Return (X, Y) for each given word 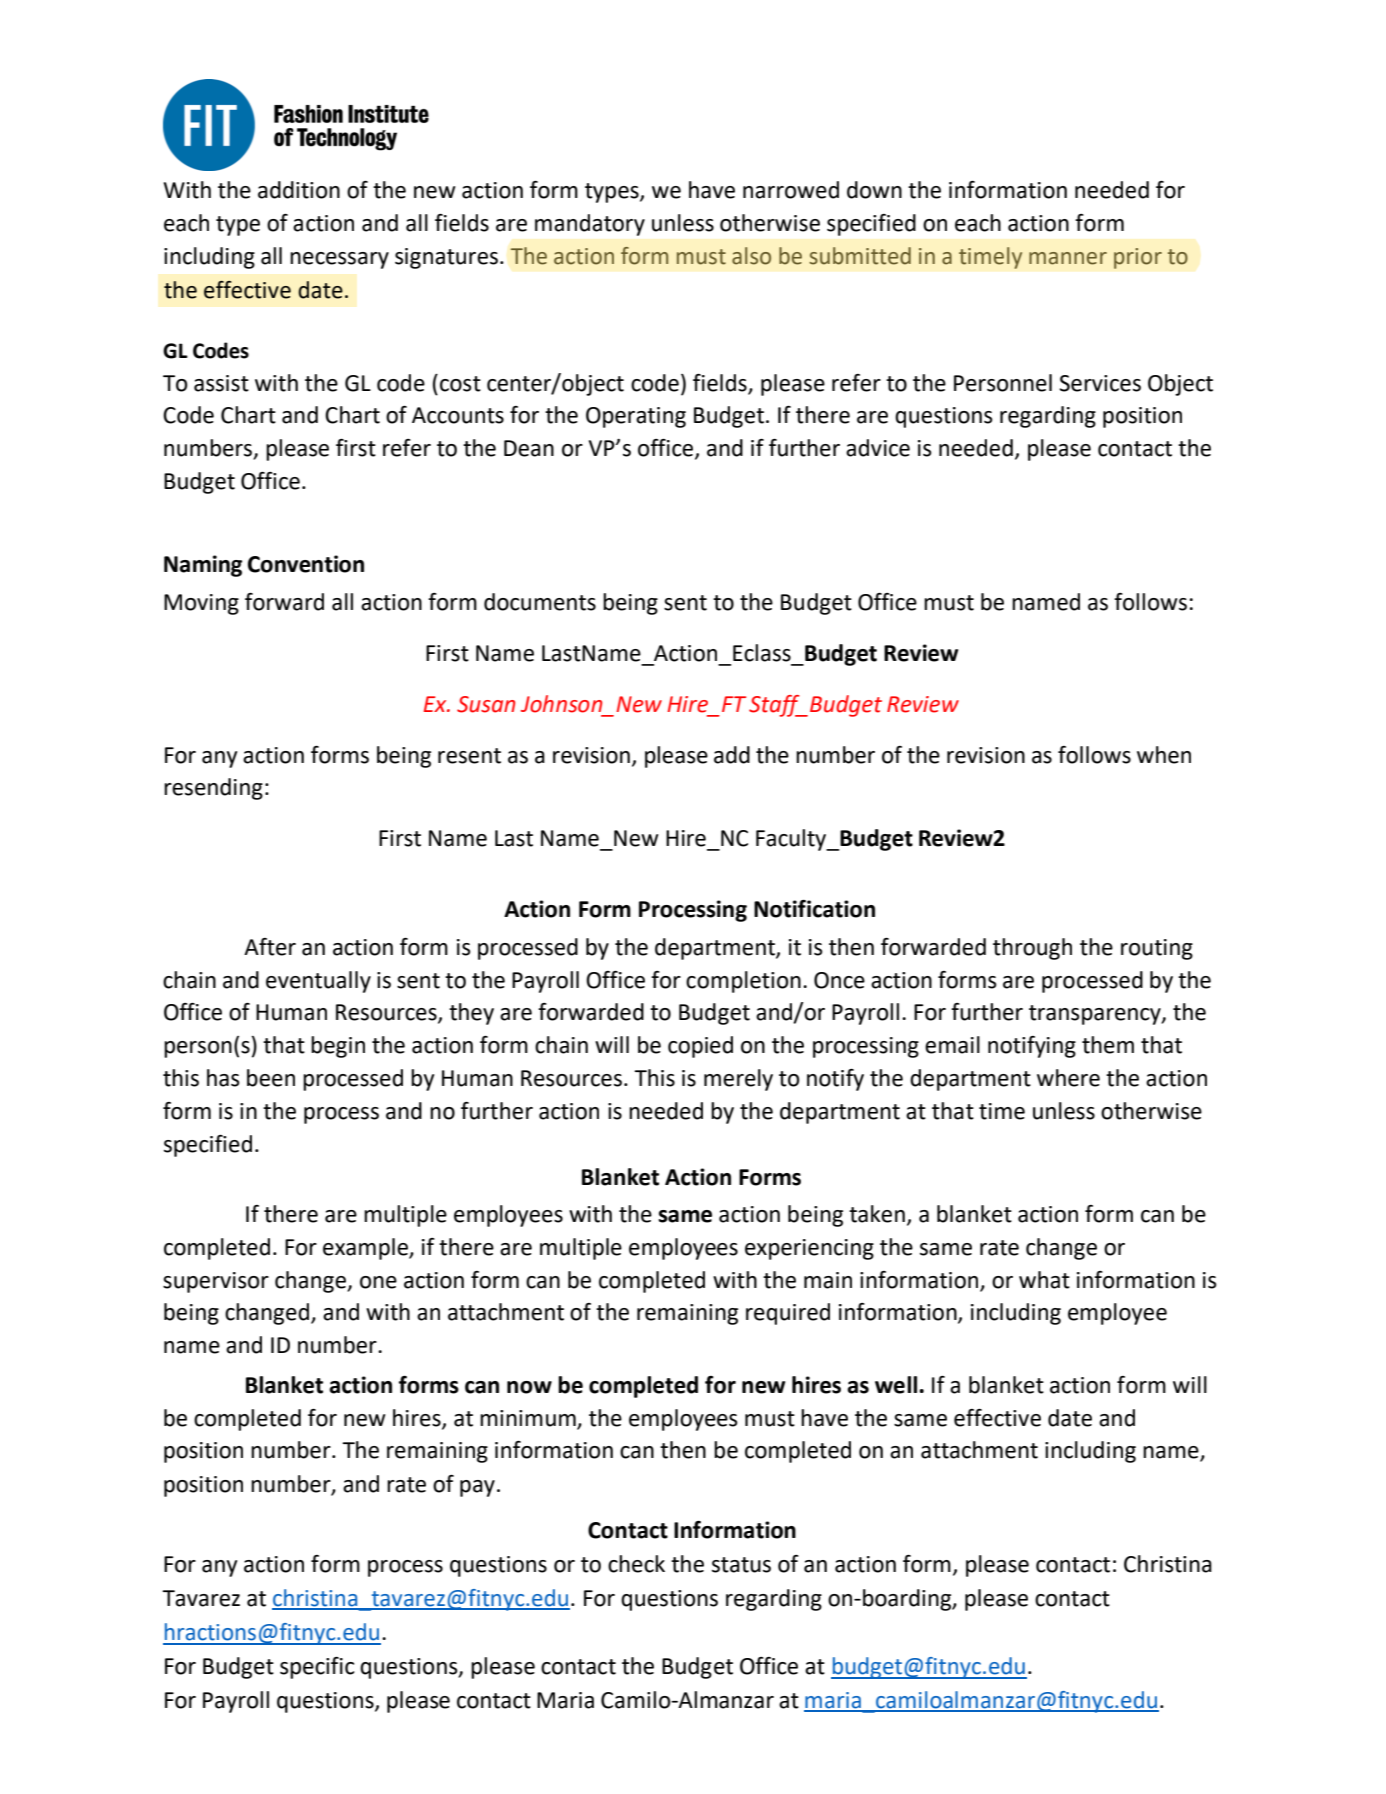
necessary (339, 260)
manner (1068, 258)
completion (743, 982)
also (751, 256)
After (270, 947)
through (1032, 949)
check (636, 1564)
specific (317, 1668)
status (741, 1565)
